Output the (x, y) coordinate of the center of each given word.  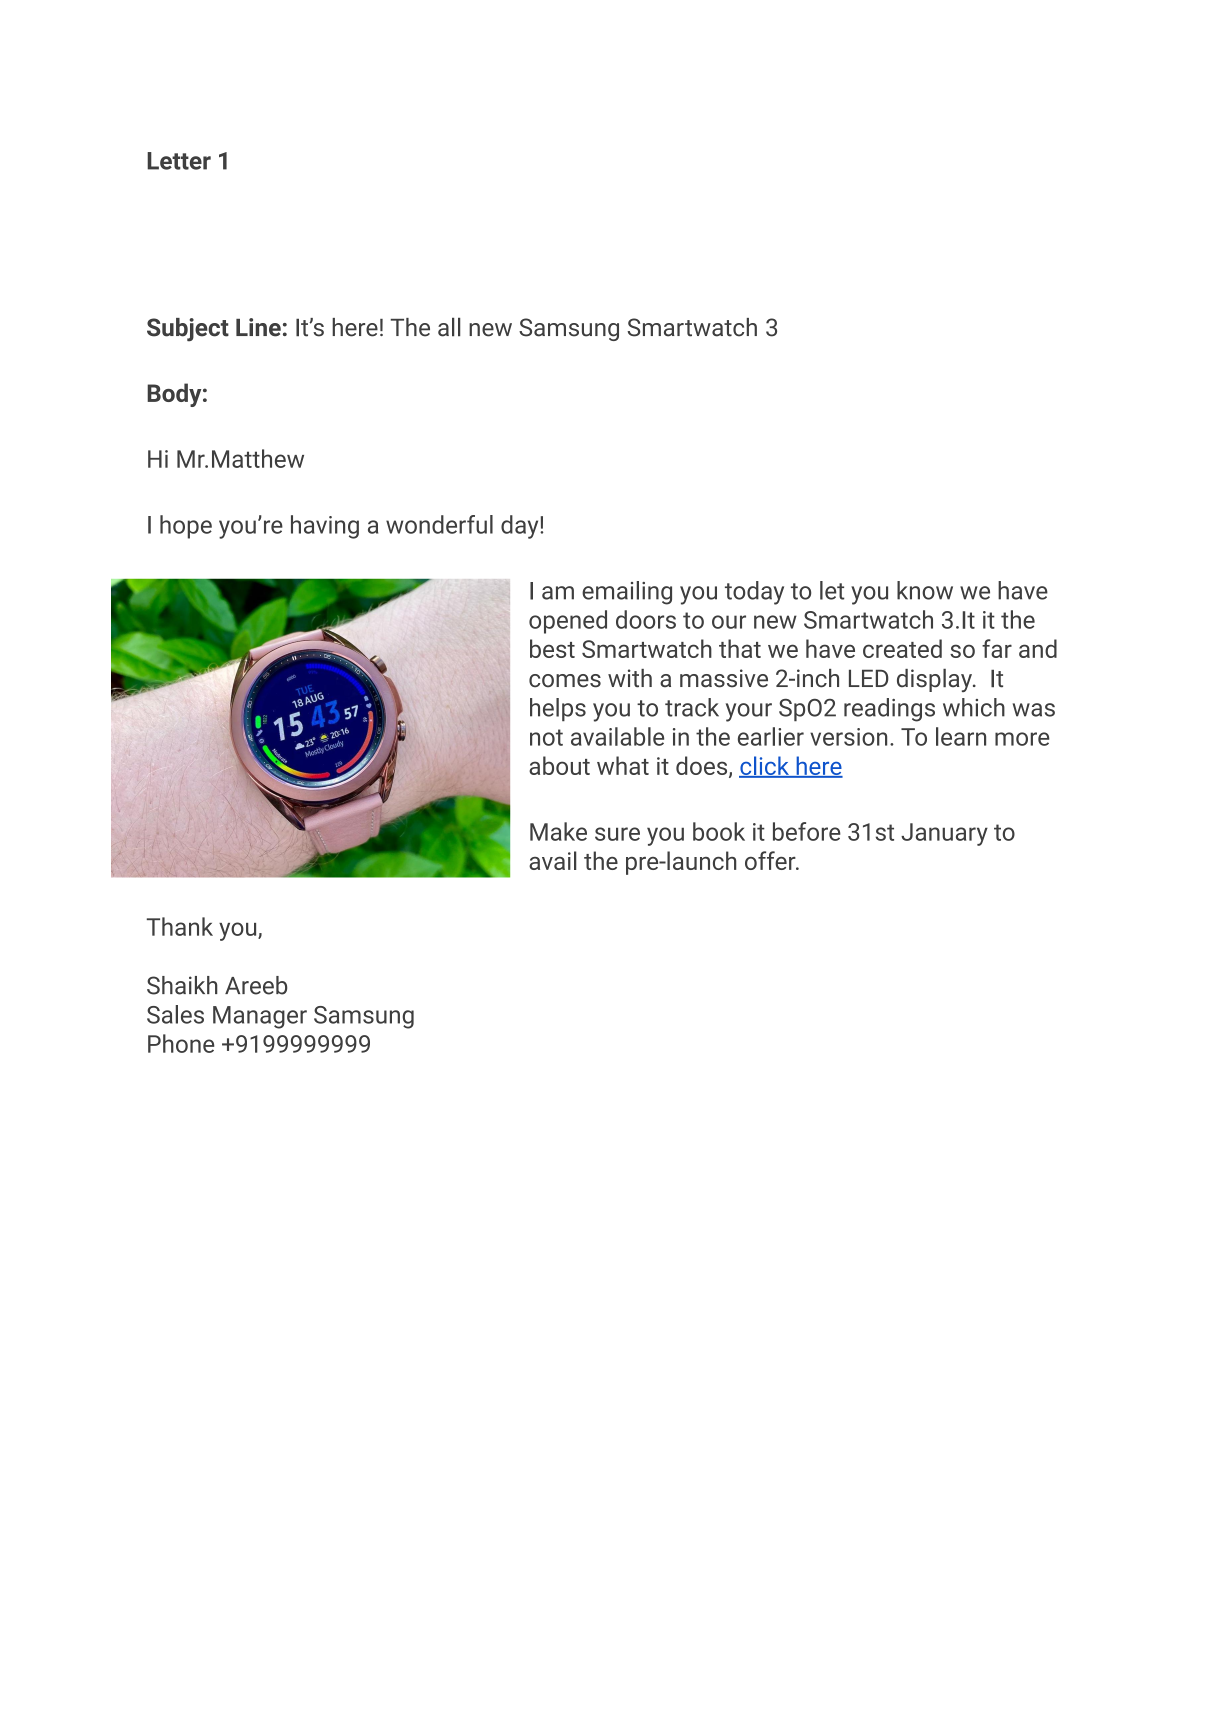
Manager (260, 1017)
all (449, 327)
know (925, 590)
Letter (179, 161)
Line (258, 327)
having (325, 527)
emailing (627, 593)
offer (771, 860)
